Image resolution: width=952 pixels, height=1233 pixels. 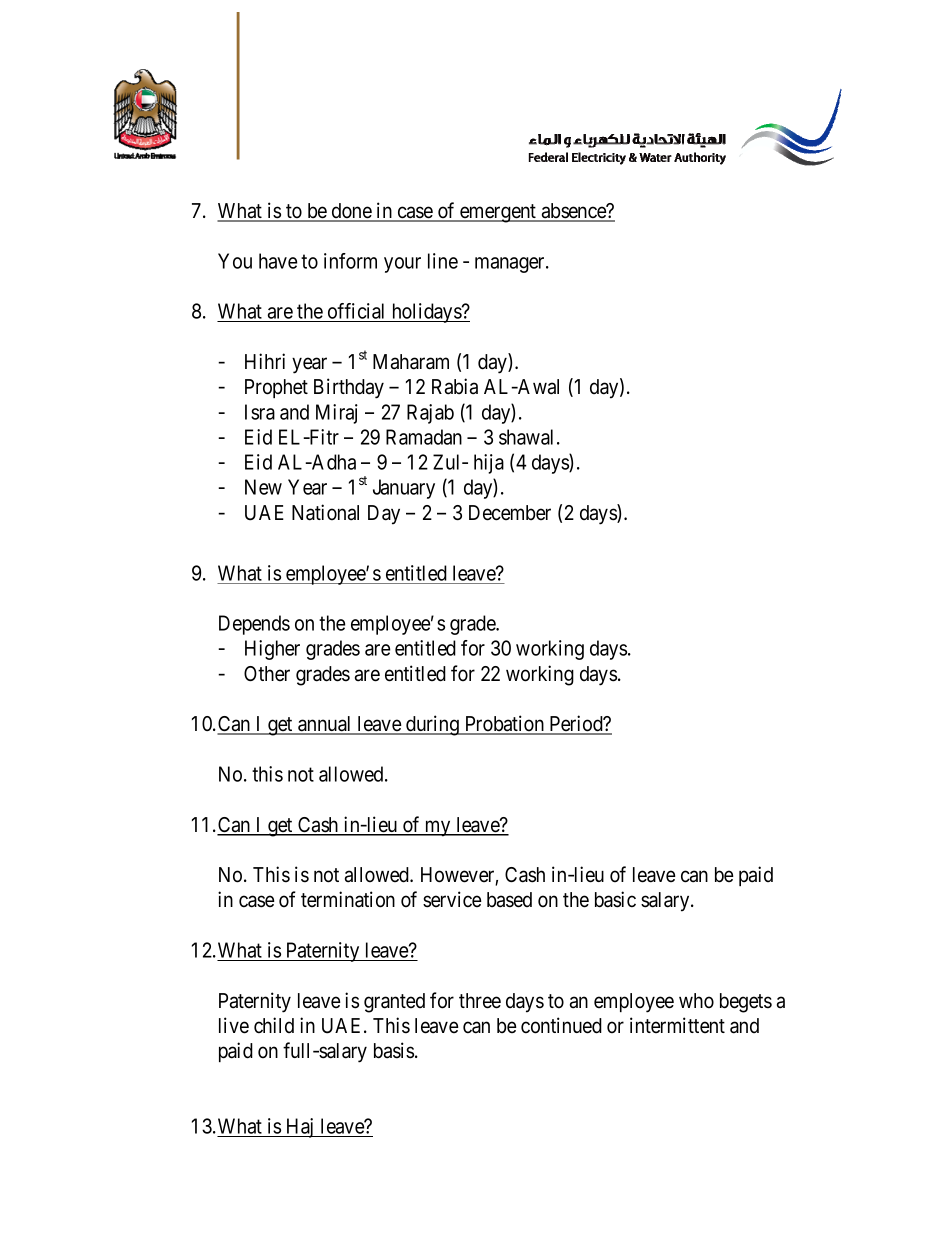 I want to click on continued, so click(x=561, y=1025).
